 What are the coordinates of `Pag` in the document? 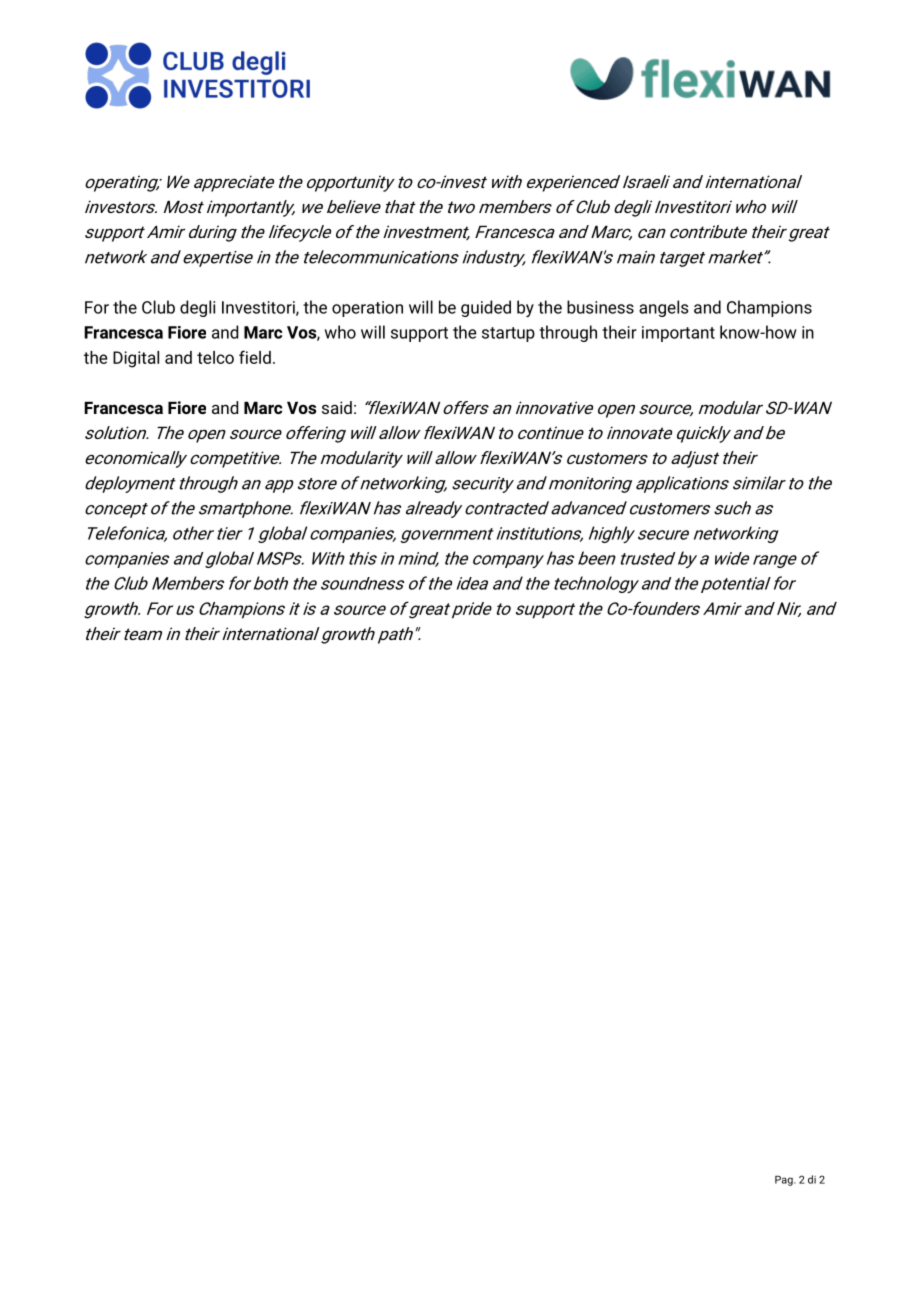 It's located at (785, 1181).
